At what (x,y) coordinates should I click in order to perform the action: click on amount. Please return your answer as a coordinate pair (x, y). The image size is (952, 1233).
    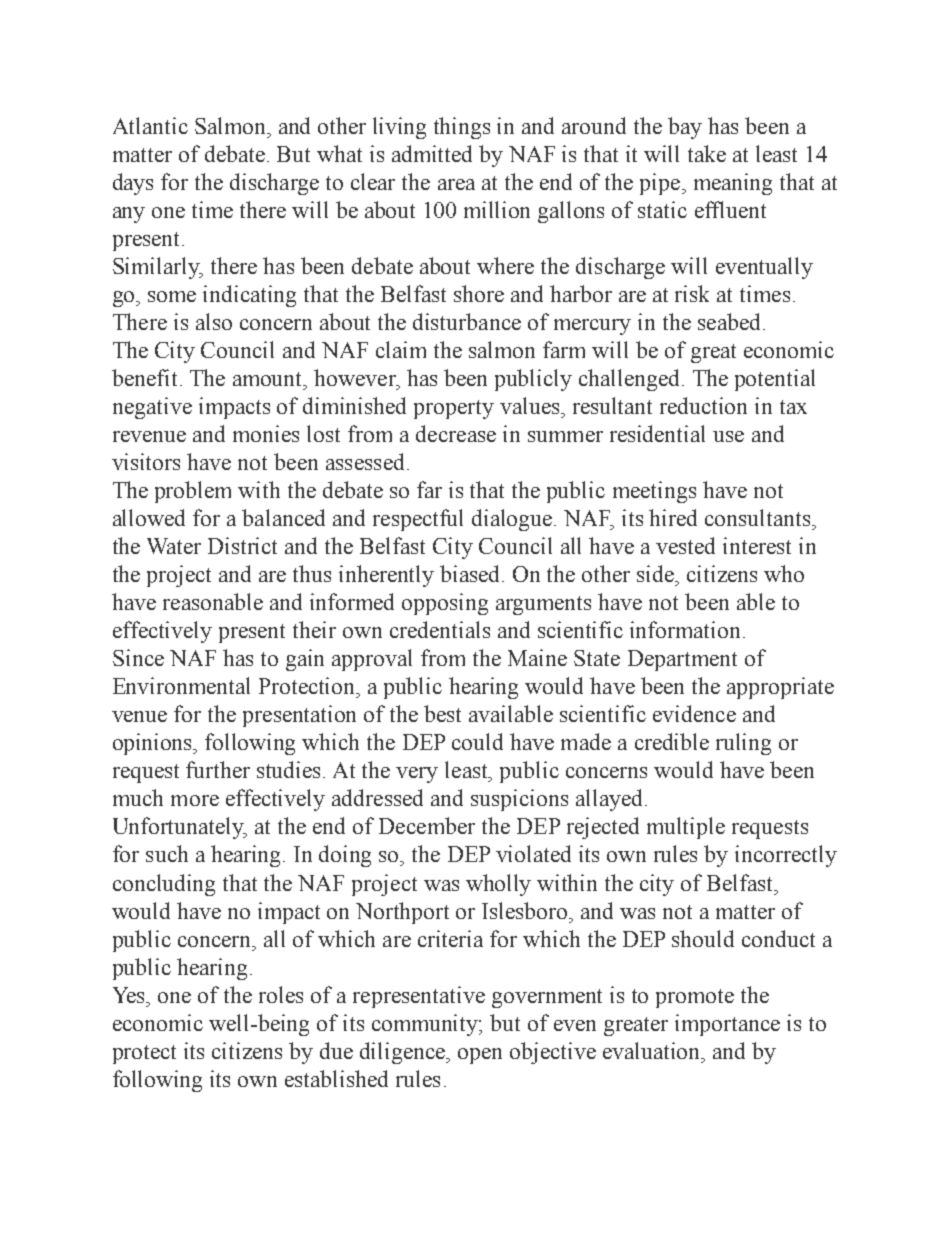
    Looking at the image, I should click on (269, 379).
